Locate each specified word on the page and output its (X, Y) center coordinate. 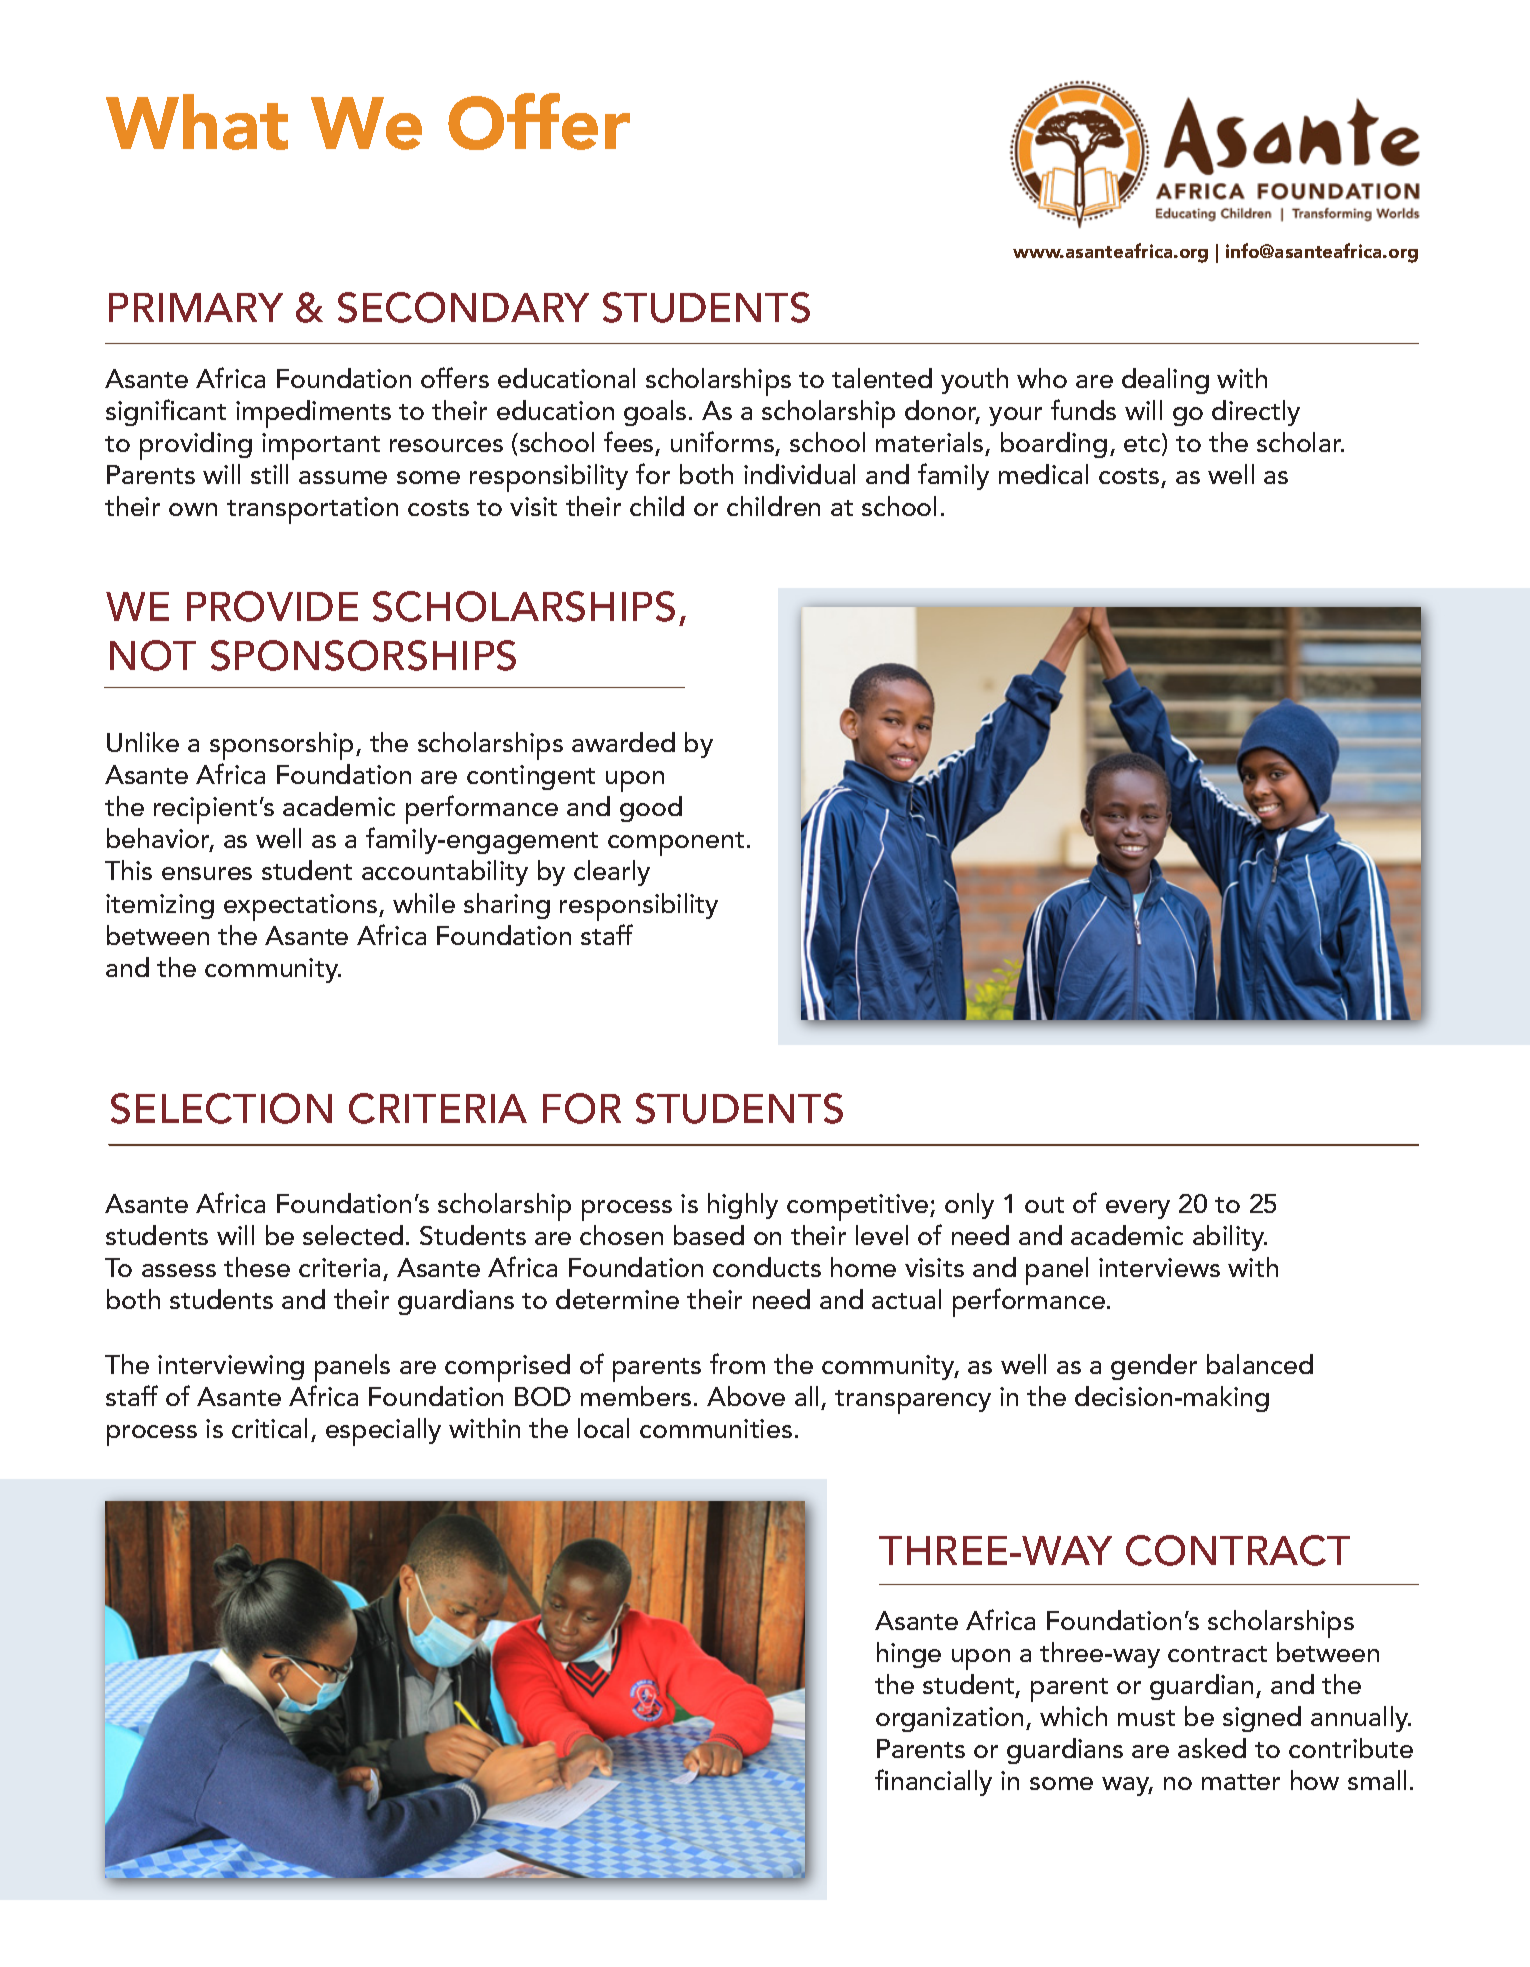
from (737, 1363)
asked (1212, 1748)
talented (882, 378)
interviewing (231, 1367)
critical (269, 1428)
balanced (1260, 1364)
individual (799, 474)
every (1138, 1209)
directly (1256, 413)
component (676, 844)
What (197, 122)
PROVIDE (272, 606)
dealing (1165, 381)
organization (949, 1719)
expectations (302, 907)
